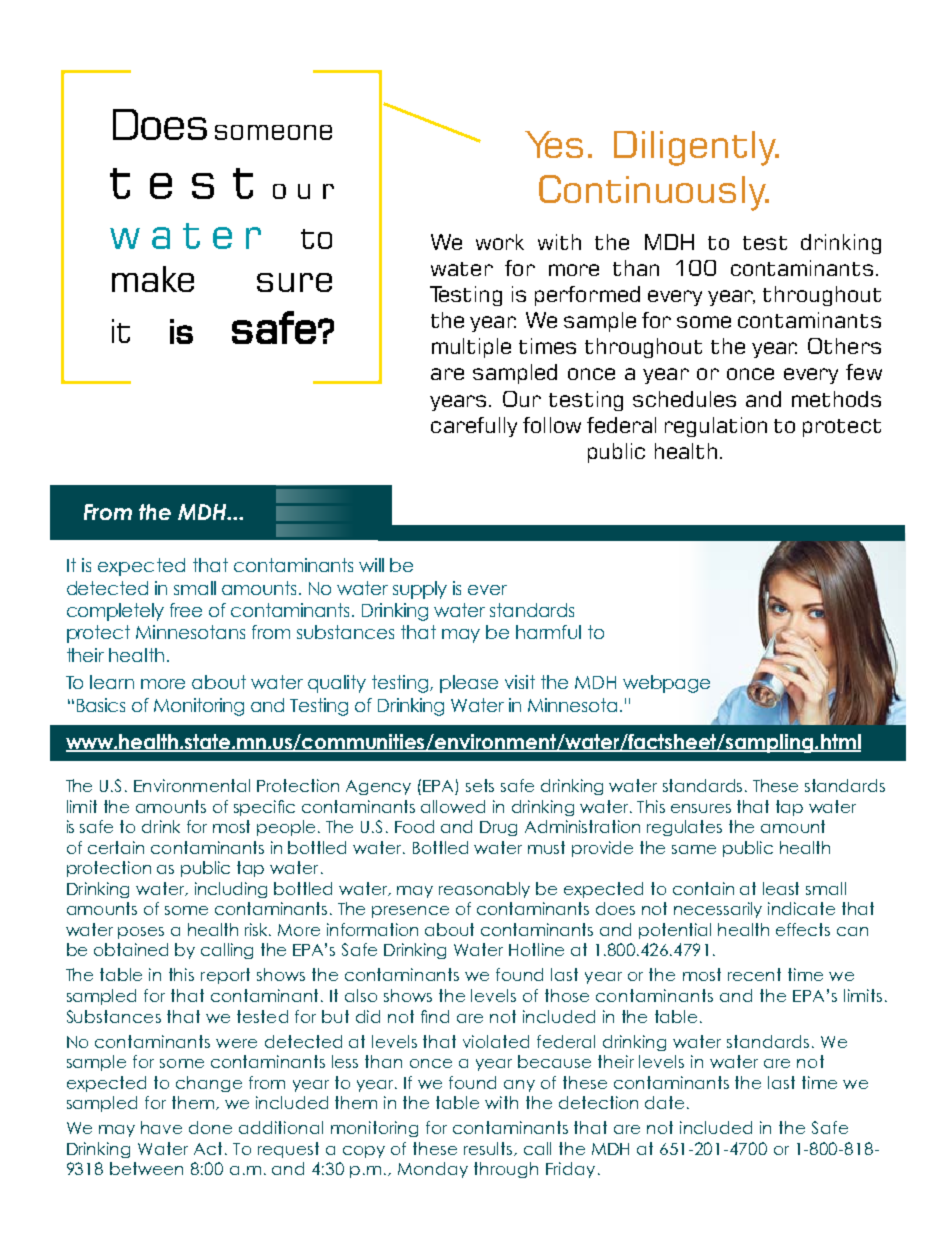 The width and height of the image is (952, 1233). What do you see at coordinates (696, 148) in the image?
I see `Diligently` at bounding box center [696, 148].
